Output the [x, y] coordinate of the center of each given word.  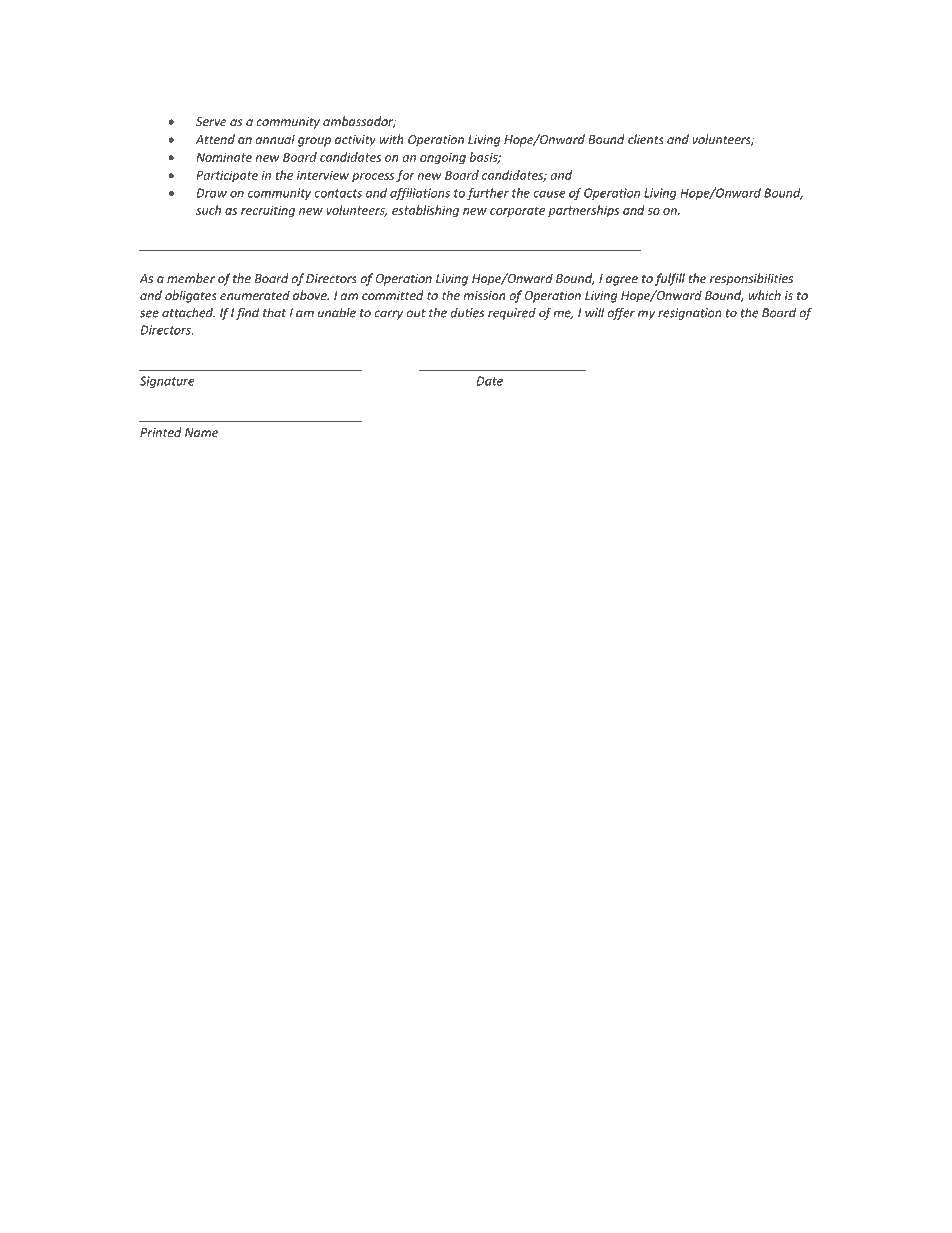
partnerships [583, 211]
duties [468, 313]
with [391, 139]
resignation [689, 314]
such [208, 210]
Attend [215, 139]
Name [201, 432]
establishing [425, 211]
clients [646, 139]
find [247, 313]
